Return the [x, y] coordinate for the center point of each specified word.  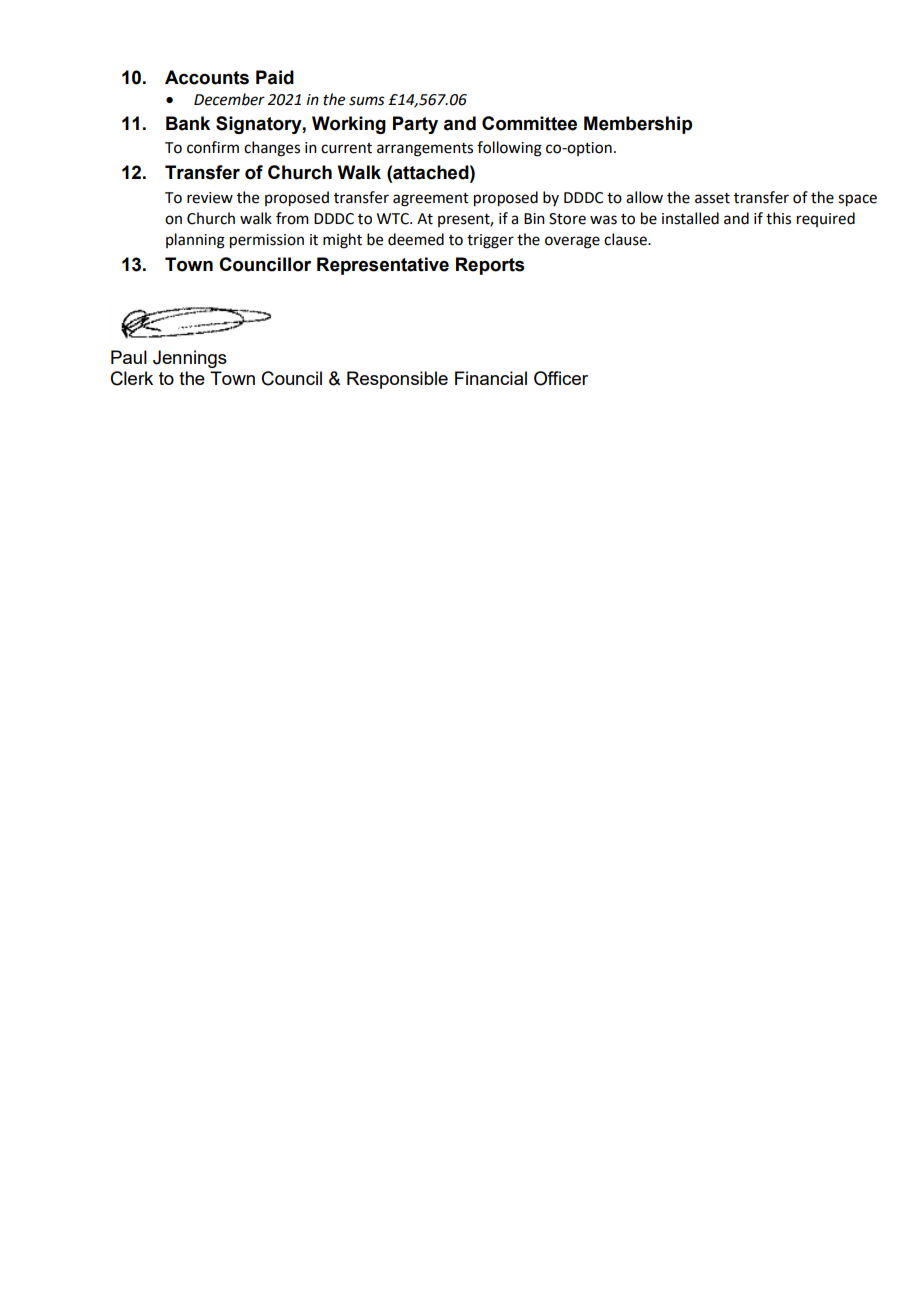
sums [367, 101]
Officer [561, 378]
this [778, 218]
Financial [491, 378]
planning [195, 241]
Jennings [190, 359]
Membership [638, 125]
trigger [490, 241]
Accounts [207, 77]
